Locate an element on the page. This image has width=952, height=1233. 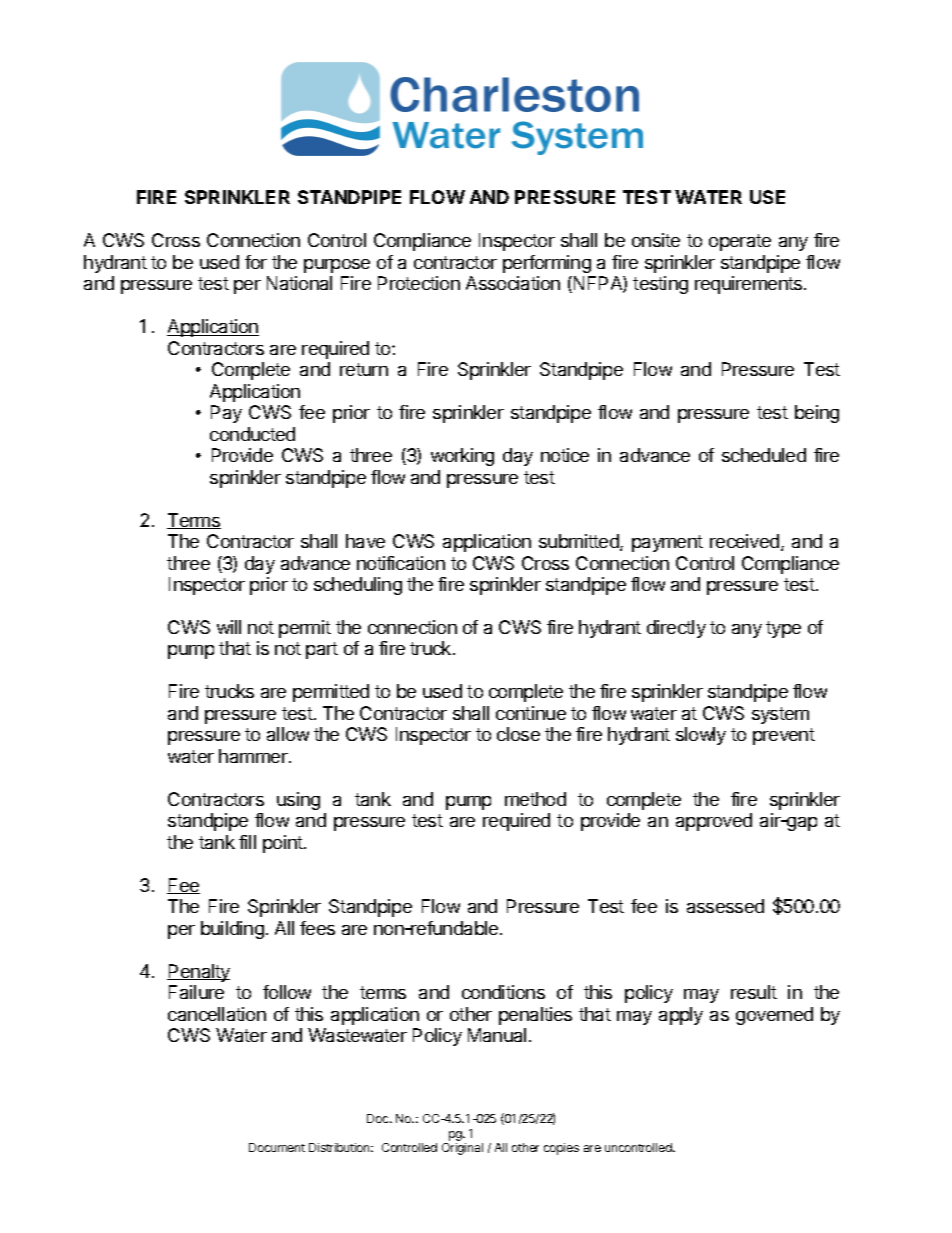
National is located at coordinates (299, 283).
